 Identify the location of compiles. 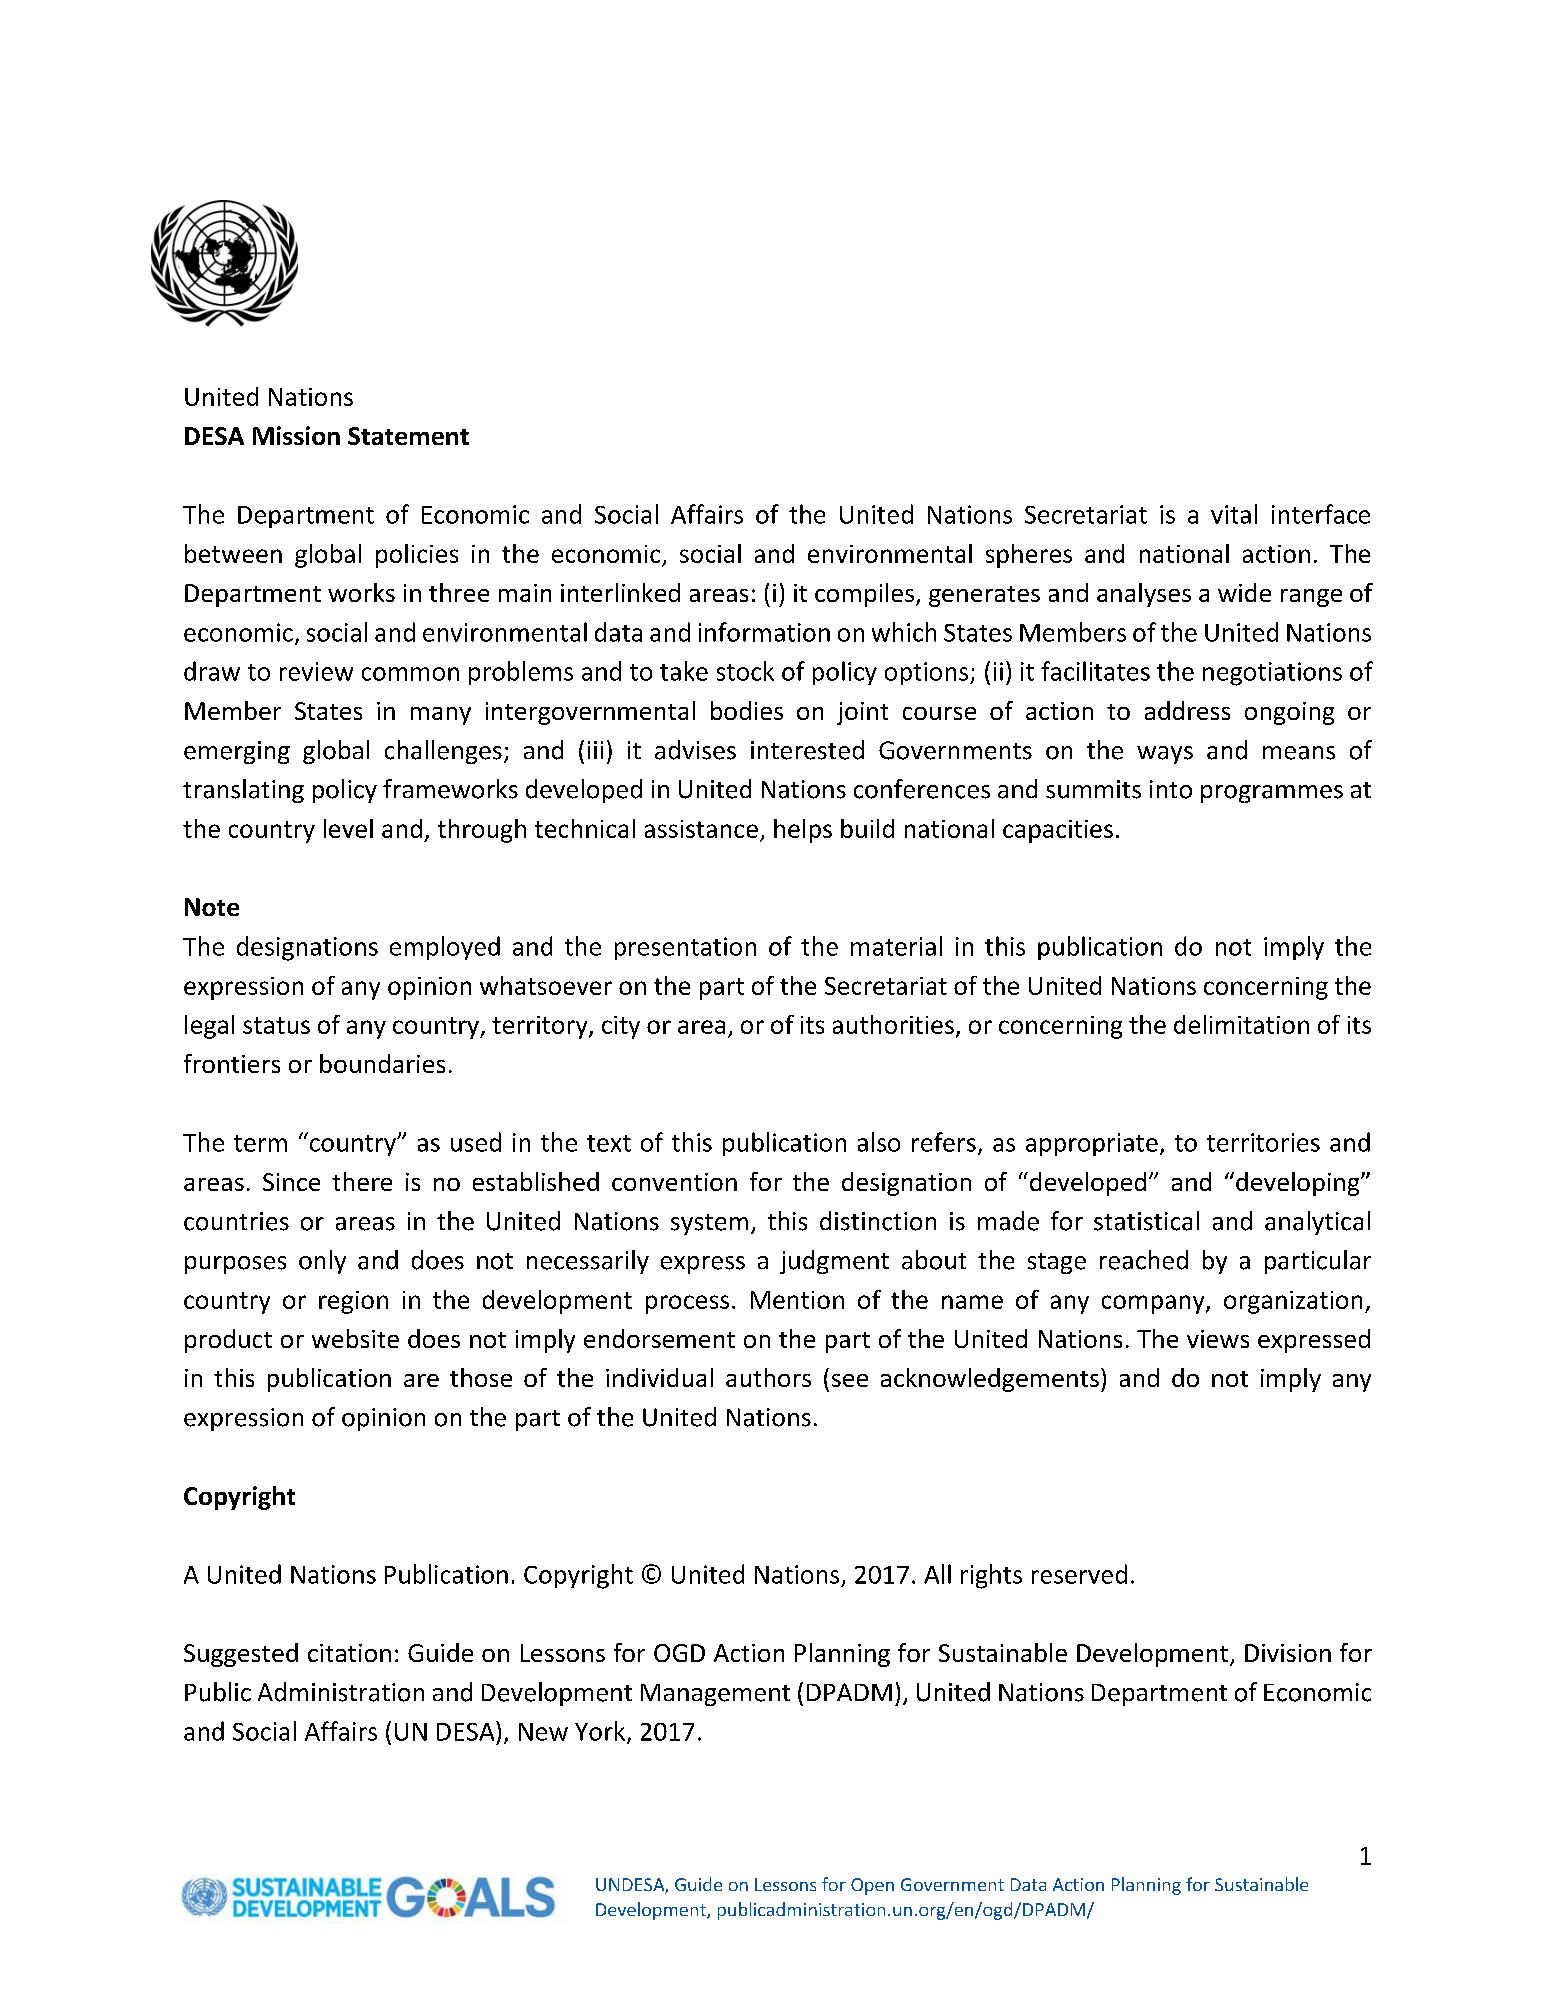
(864, 595).
